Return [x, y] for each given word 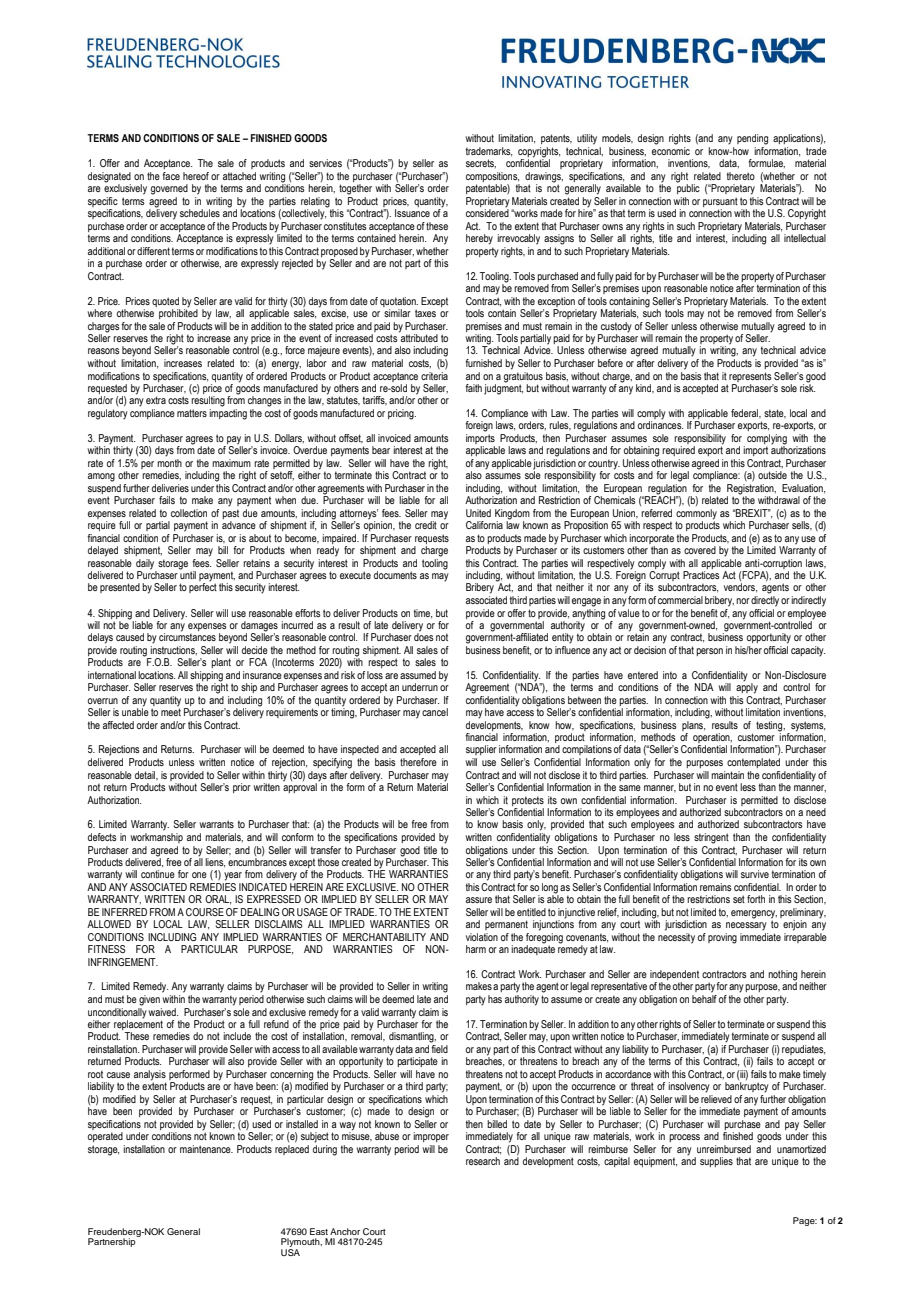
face [171, 176]
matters [192, 413]
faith [473, 388]
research [483, 1161]
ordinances [660, 424]
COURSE [205, 912]
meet [171, 711]
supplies [716, 1162]
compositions [492, 177]
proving [722, 938]
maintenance [206, 1149]
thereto [741, 176]
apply [747, 687]
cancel [435, 712]
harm [476, 949]
